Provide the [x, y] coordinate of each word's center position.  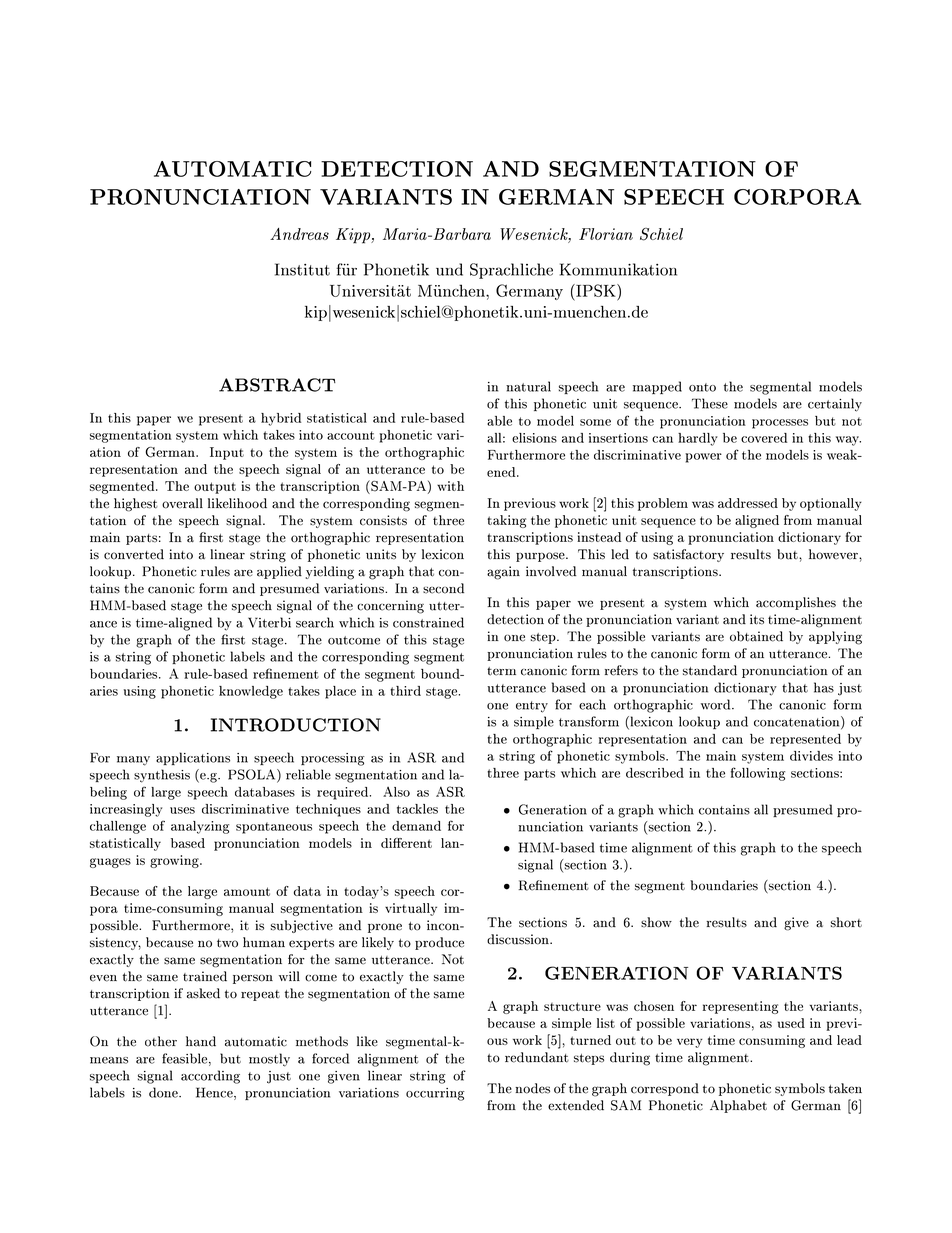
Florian [606, 234]
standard [710, 670]
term [501, 671]
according [210, 1077]
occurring [435, 1094]
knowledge [251, 692]
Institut [302, 269]
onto [702, 387]
